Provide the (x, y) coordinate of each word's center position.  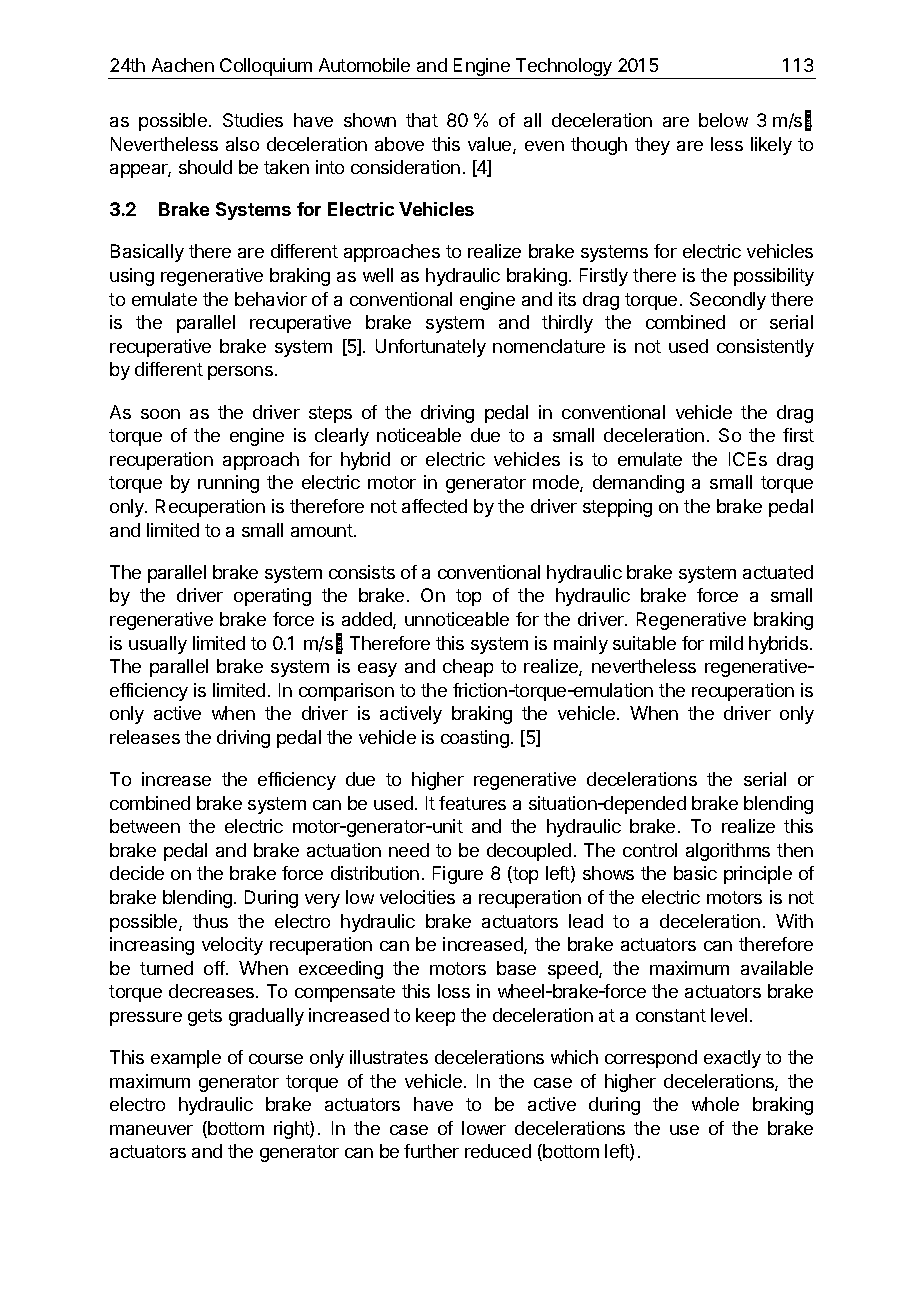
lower (484, 1128)
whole (715, 1104)
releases (145, 737)
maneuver (151, 1130)
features (472, 803)
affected (434, 506)
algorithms (728, 852)
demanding (638, 484)
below (723, 120)
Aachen (183, 65)
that (422, 120)
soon (160, 414)
